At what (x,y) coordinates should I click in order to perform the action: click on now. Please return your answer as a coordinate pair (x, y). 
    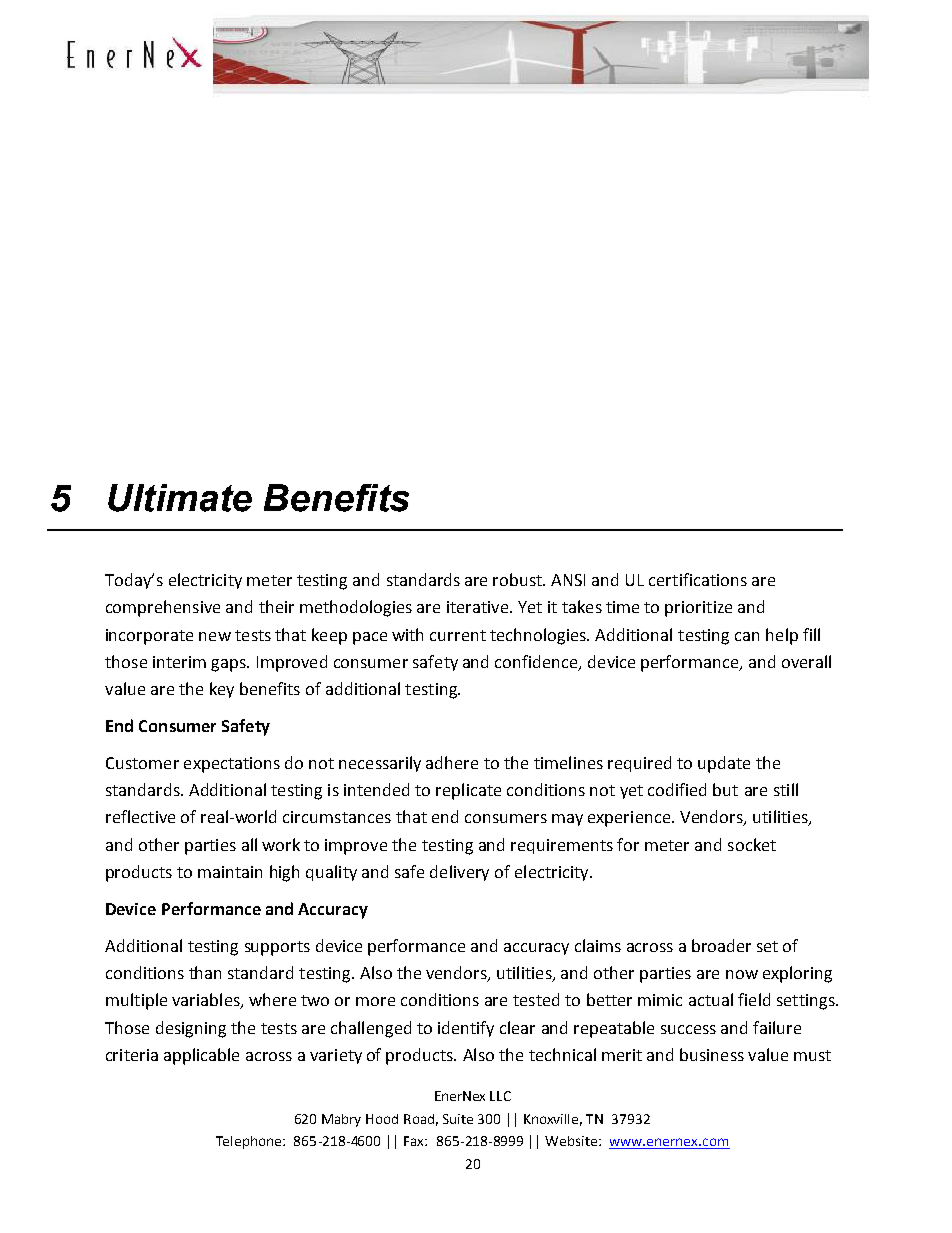
    Looking at the image, I should click on (742, 974).
